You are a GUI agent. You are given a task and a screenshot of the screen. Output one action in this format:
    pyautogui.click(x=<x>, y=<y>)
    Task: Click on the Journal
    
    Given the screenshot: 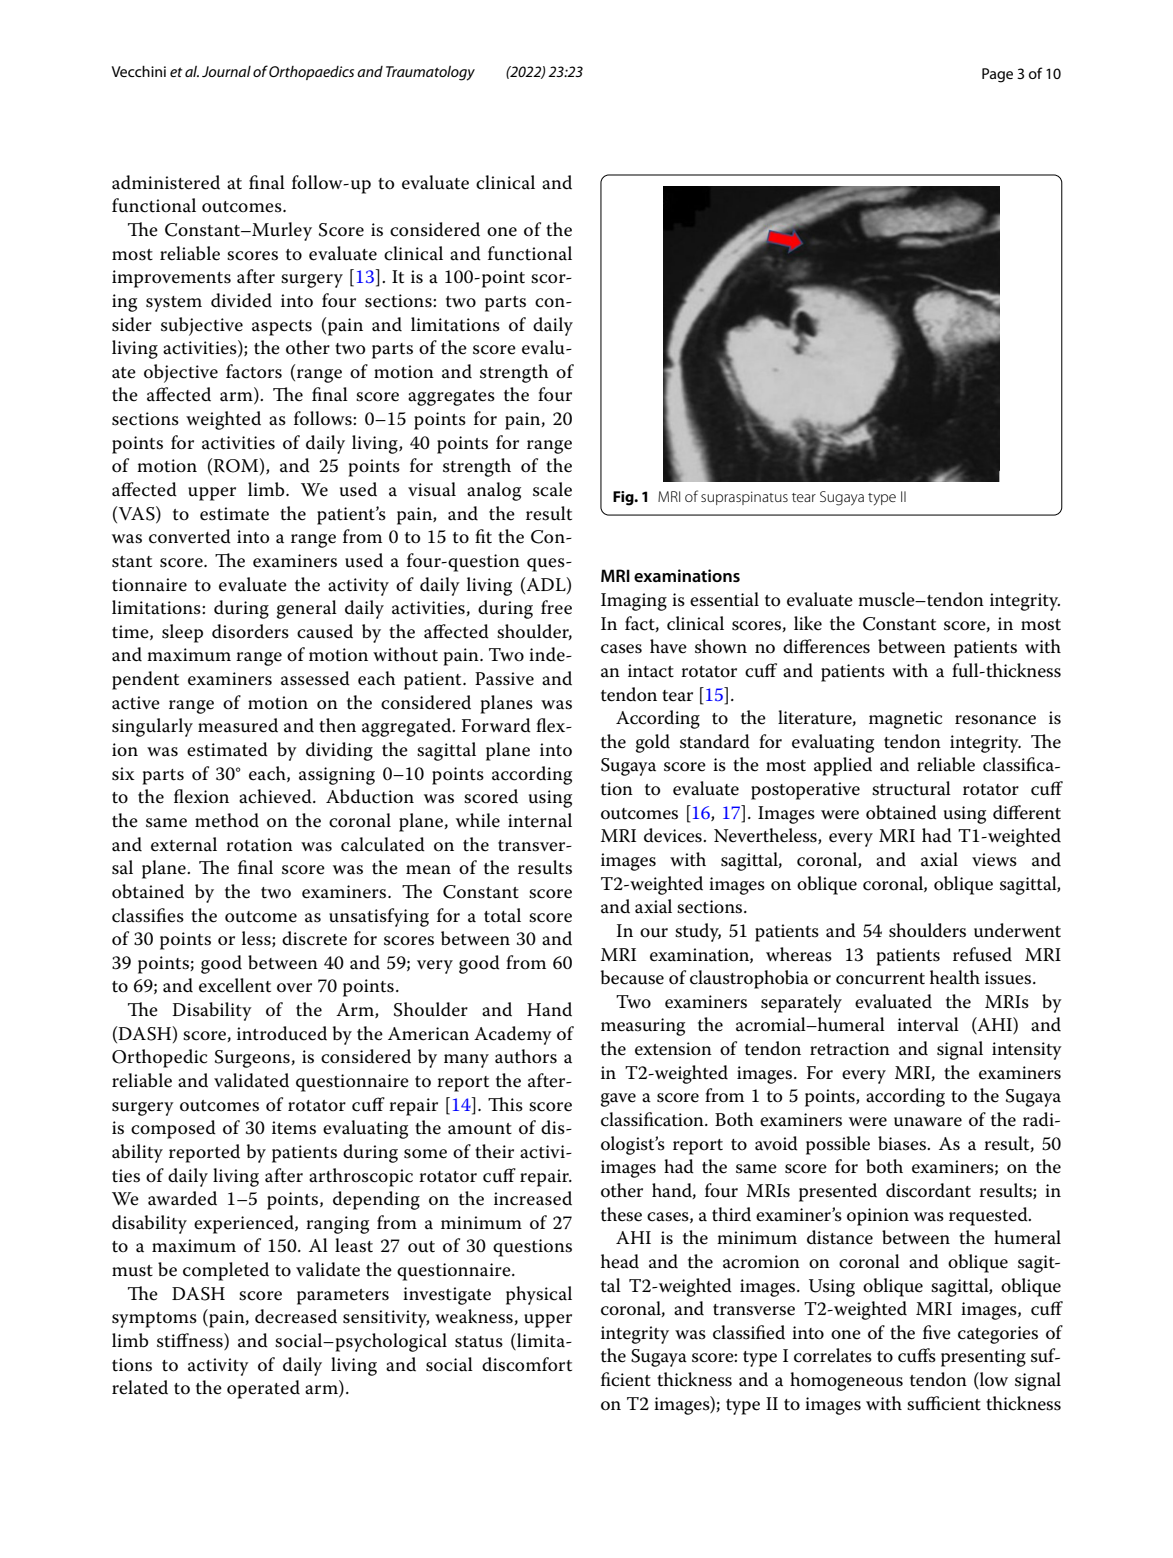 What is the action you would take?
    pyautogui.click(x=226, y=71)
